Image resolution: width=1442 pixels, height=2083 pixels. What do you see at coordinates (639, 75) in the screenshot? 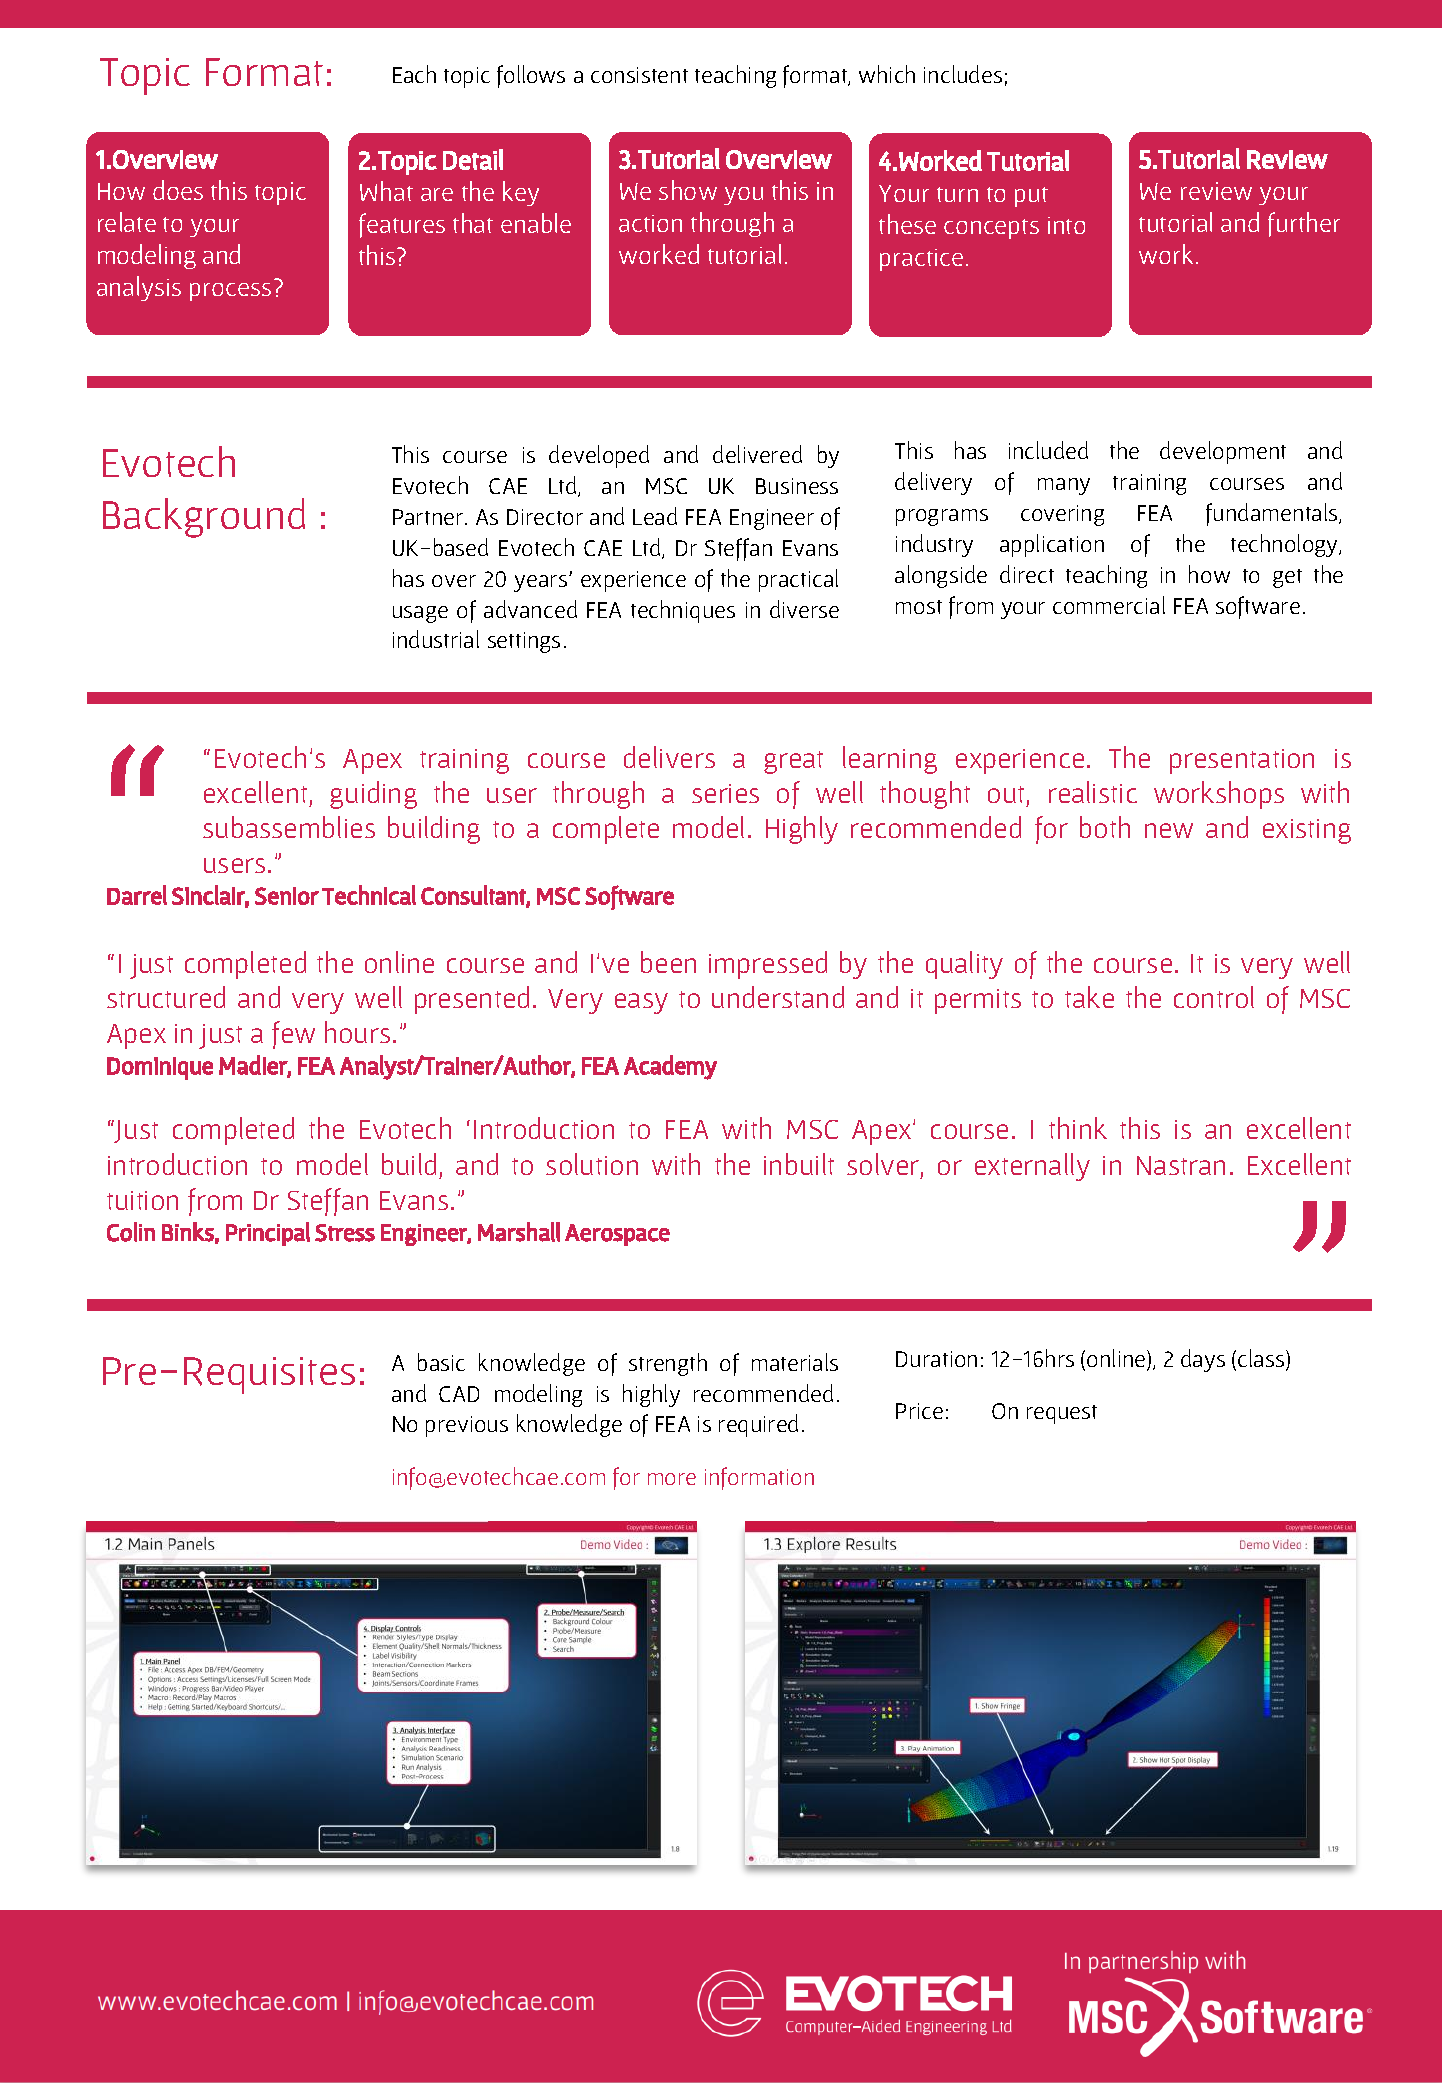
I see `consistent` at bounding box center [639, 75].
